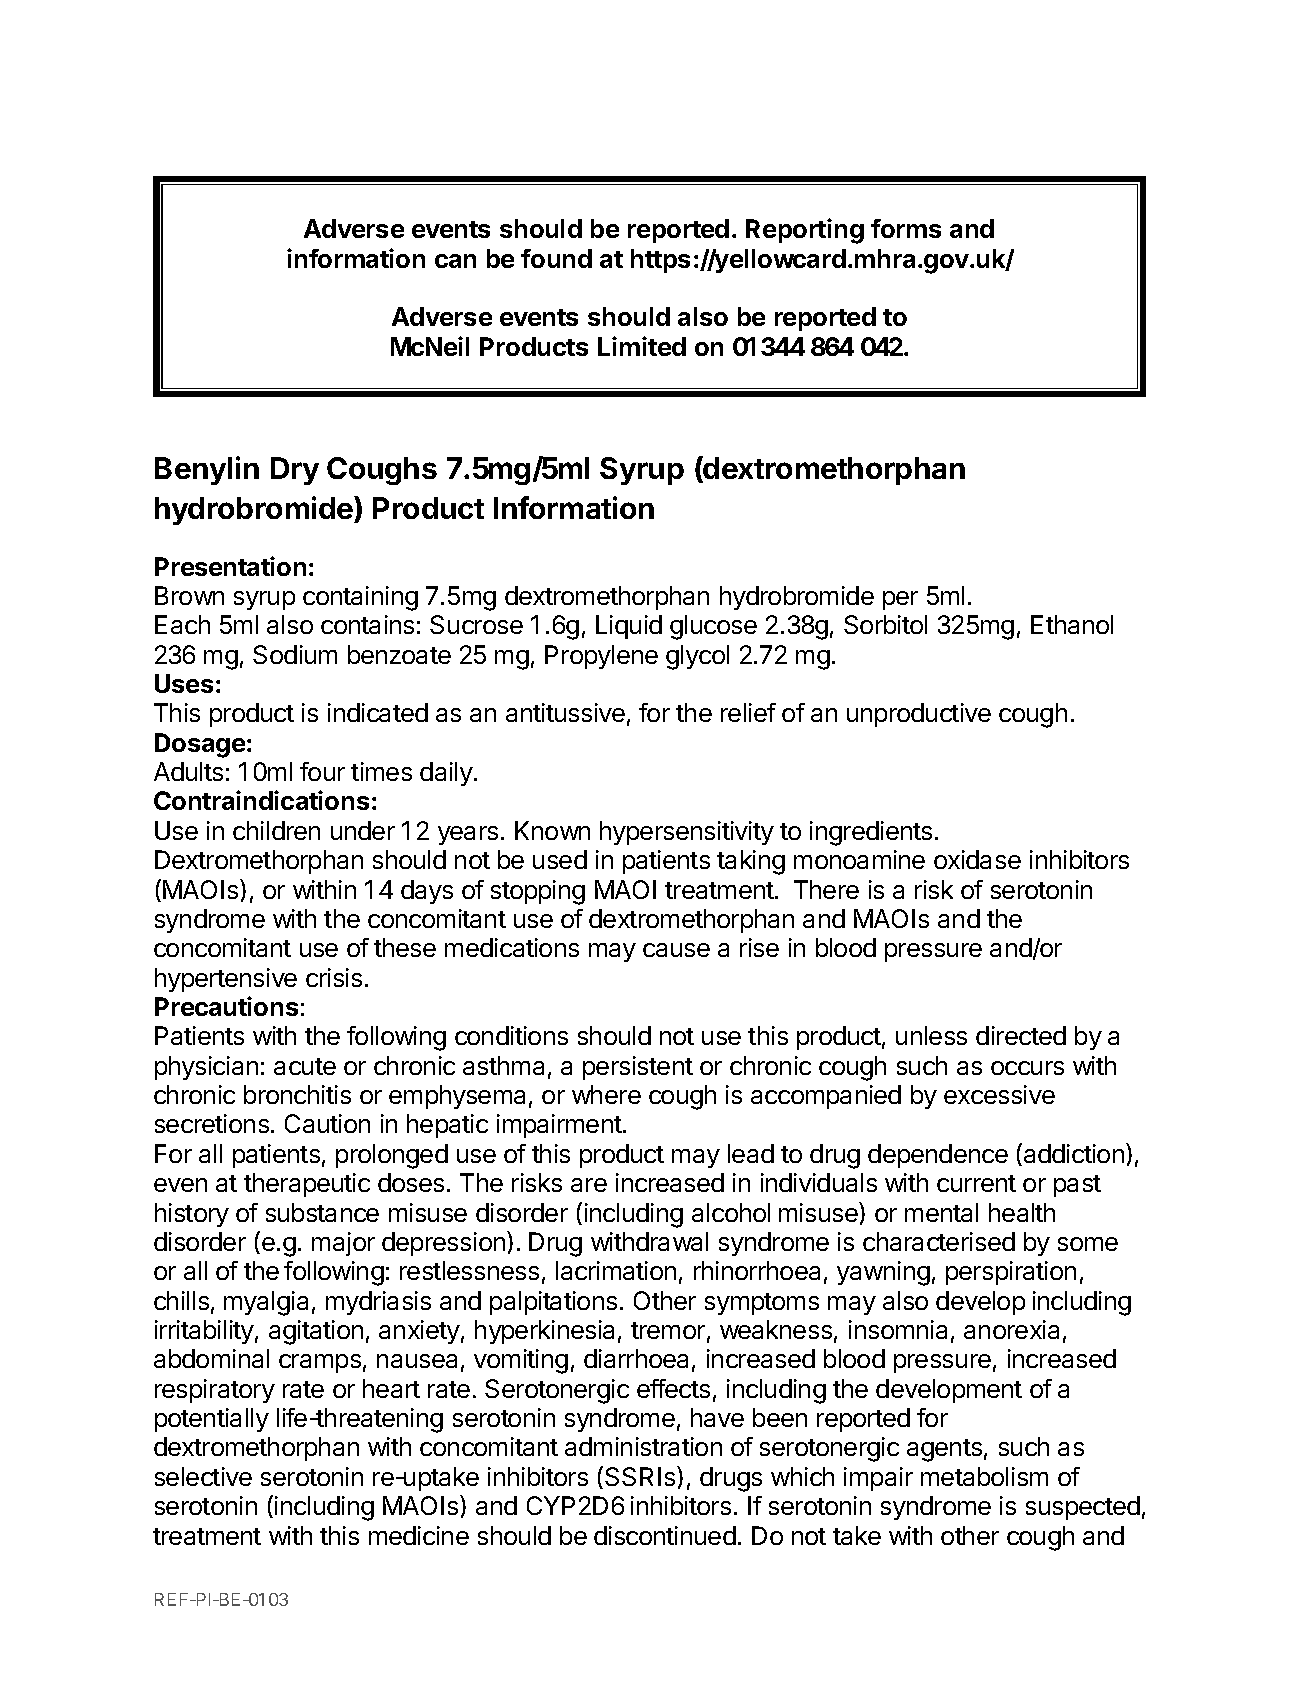  I want to click on Propylene, so click(601, 657).
